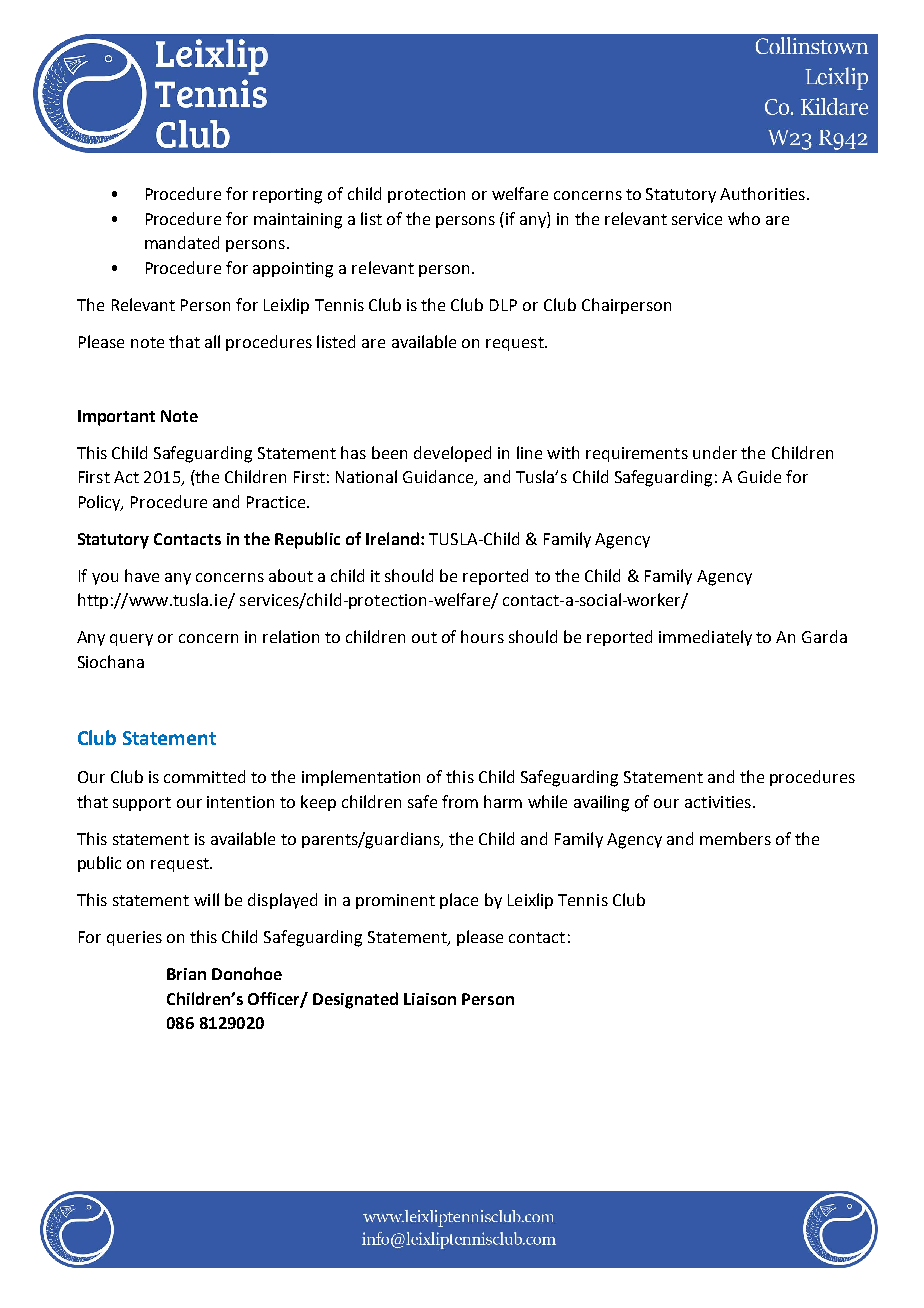 This image has height=1308, width=924. What do you see at coordinates (744, 218) in the image?
I see `who` at bounding box center [744, 218].
